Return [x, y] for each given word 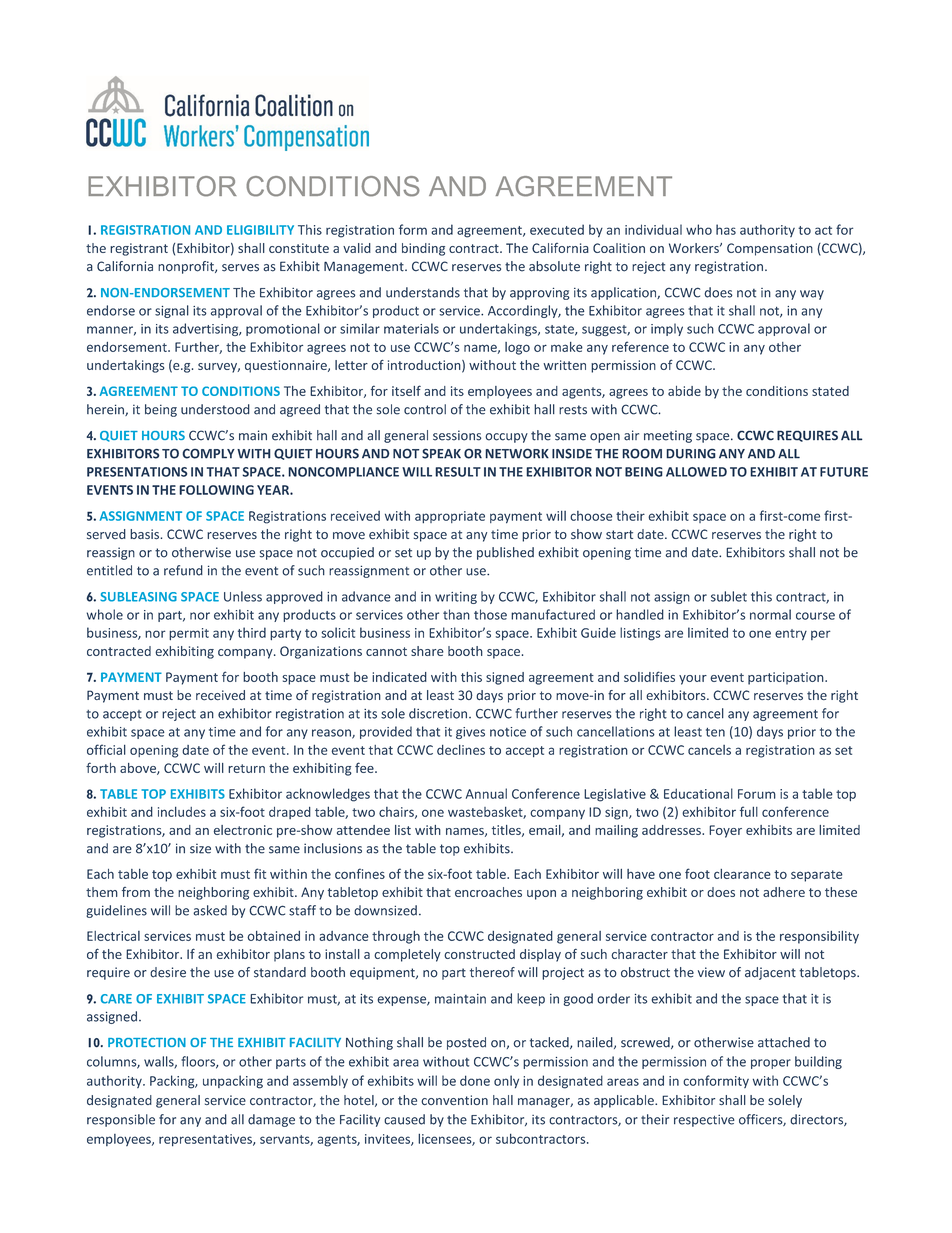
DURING [691, 453]
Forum [757, 794]
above [139, 769]
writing [456, 598]
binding [423, 249]
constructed [479, 954]
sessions [457, 435]
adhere [784, 892]
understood [215, 409]
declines [461, 750]
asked [210, 910]
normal [770, 614]
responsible [121, 1120]
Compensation [770, 249]
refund [183, 570]
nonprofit [187, 267]
